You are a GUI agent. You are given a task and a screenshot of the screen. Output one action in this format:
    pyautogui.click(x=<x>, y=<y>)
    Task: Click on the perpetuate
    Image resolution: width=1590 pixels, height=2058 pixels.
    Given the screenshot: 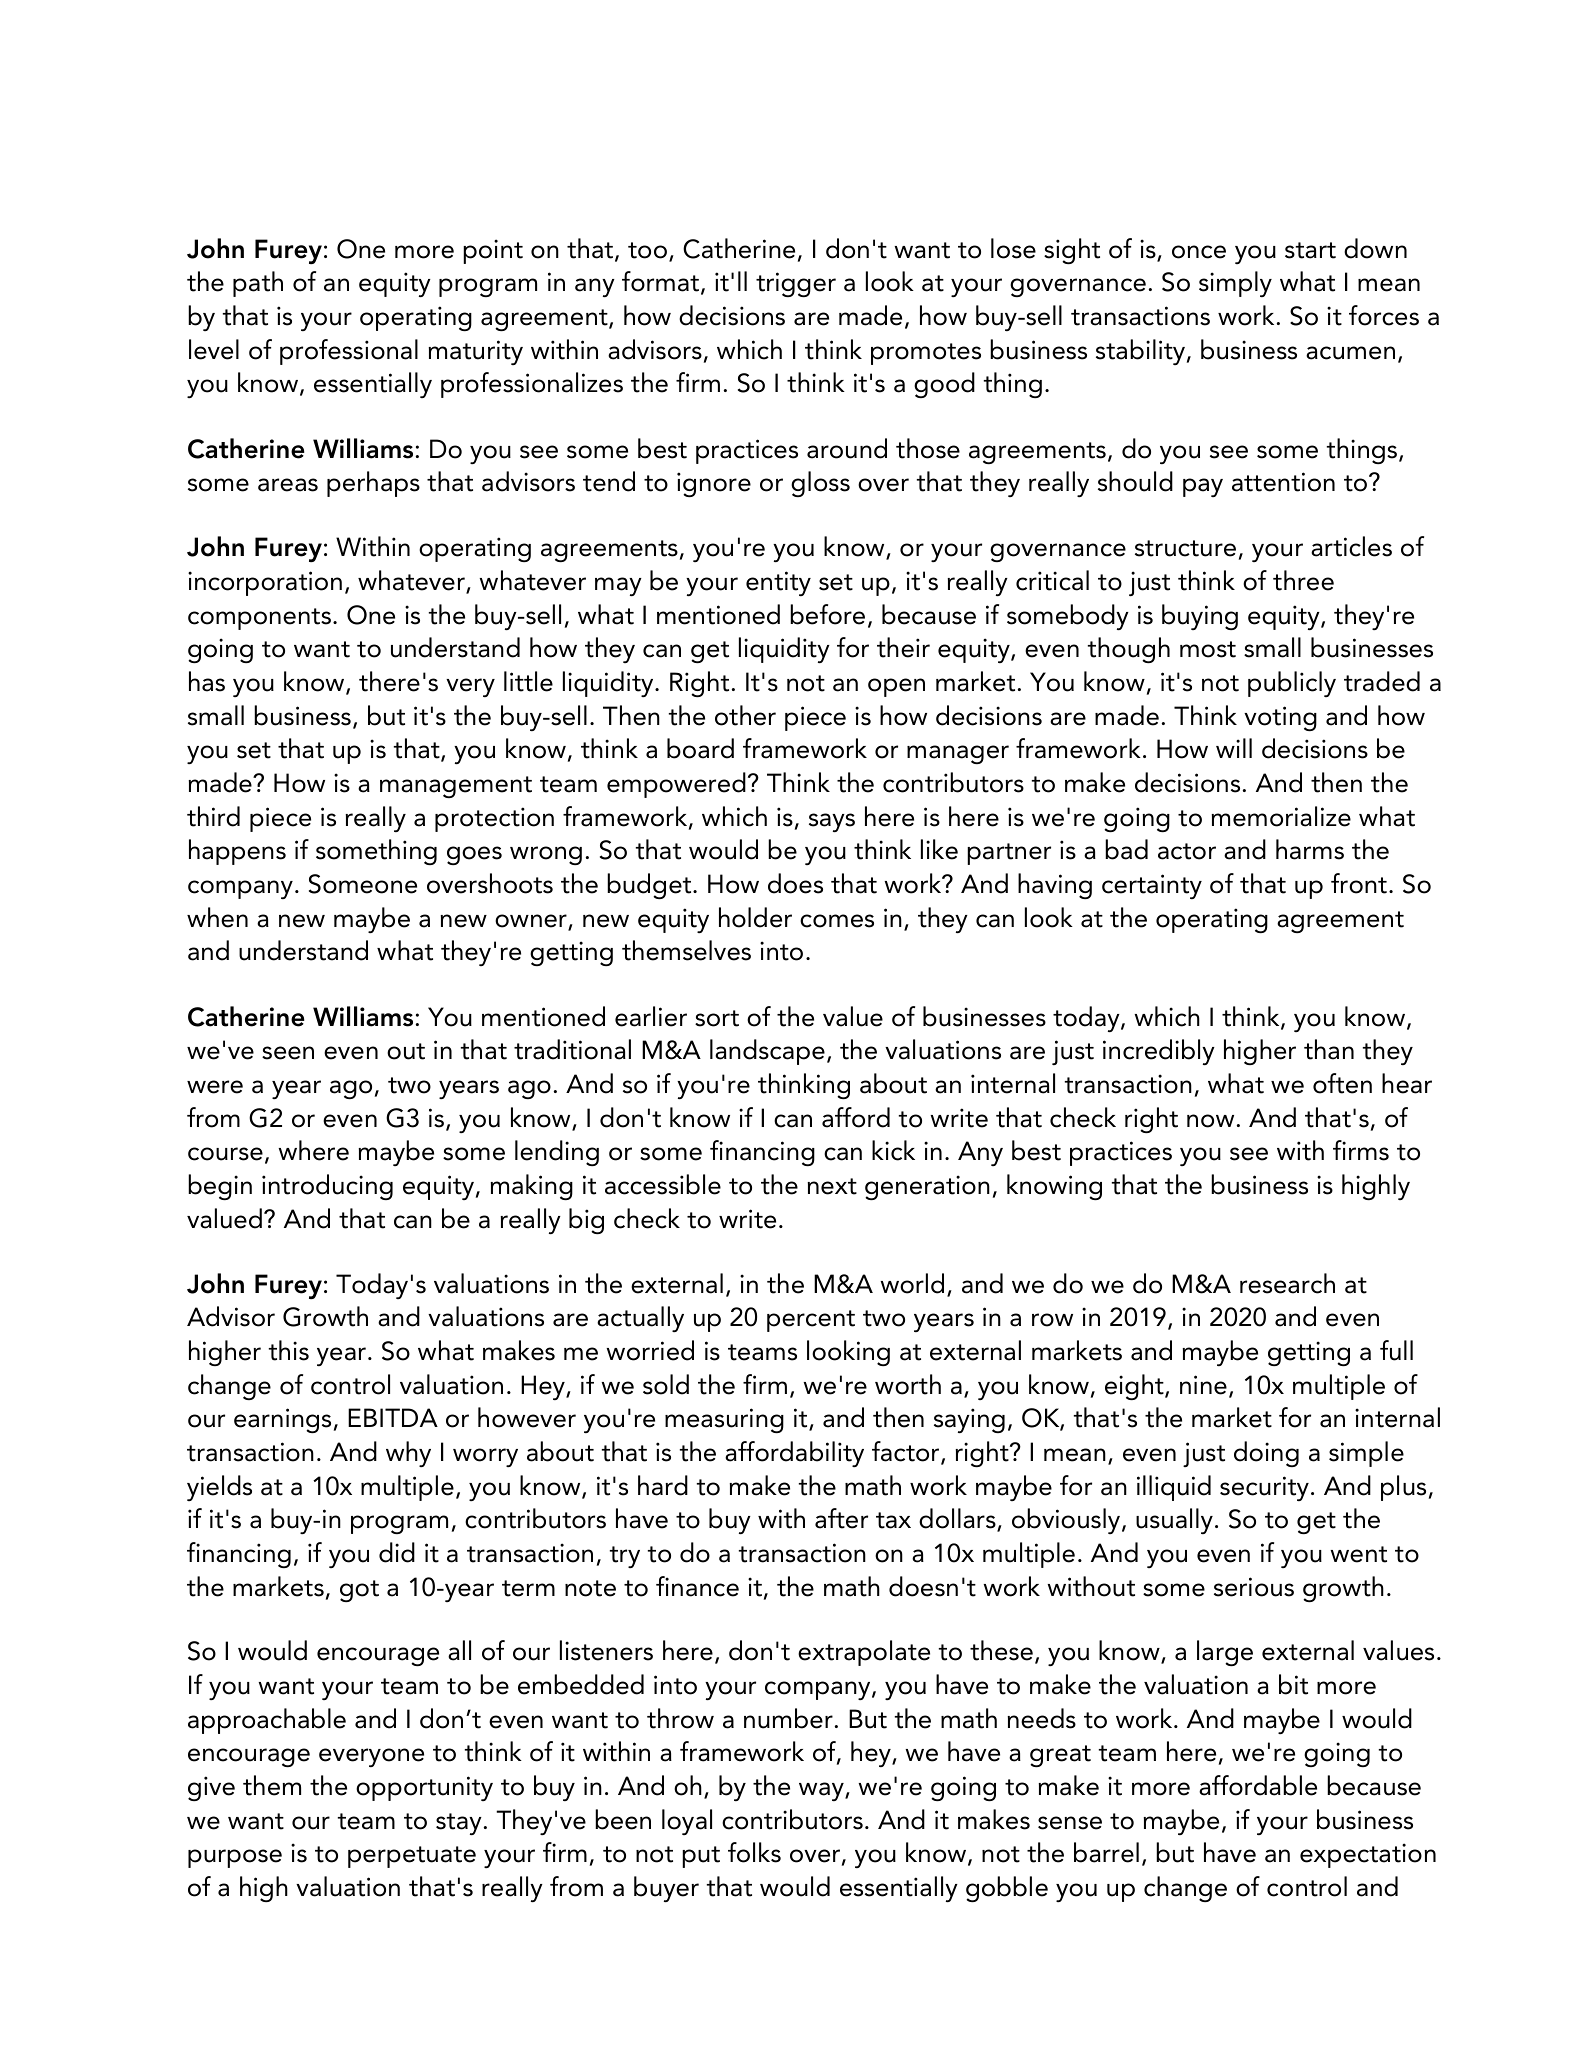 What is the action you would take?
    pyautogui.click(x=412, y=1857)
